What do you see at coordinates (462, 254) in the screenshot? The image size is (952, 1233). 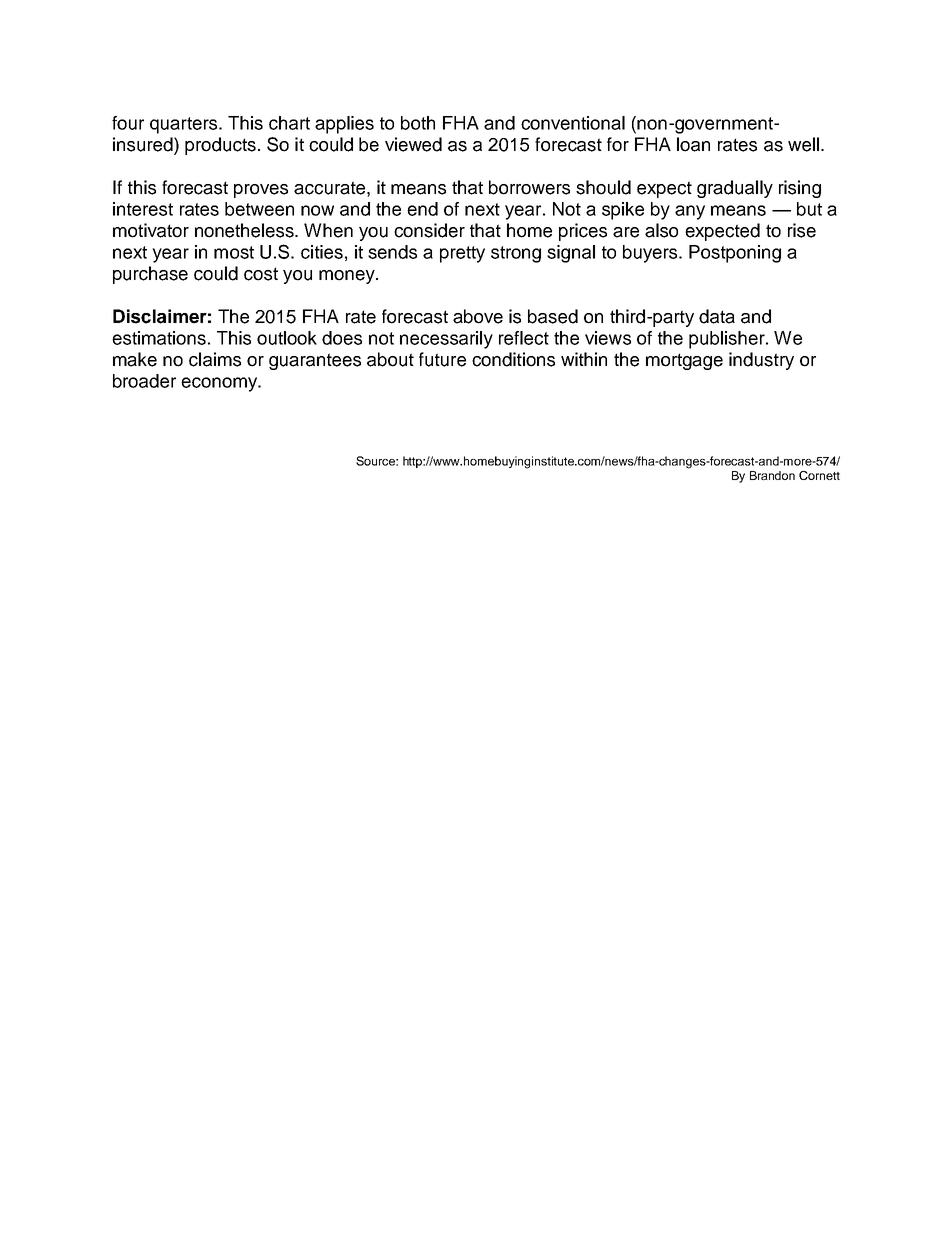 I see `pretty` at bounding box center [462, 254].
